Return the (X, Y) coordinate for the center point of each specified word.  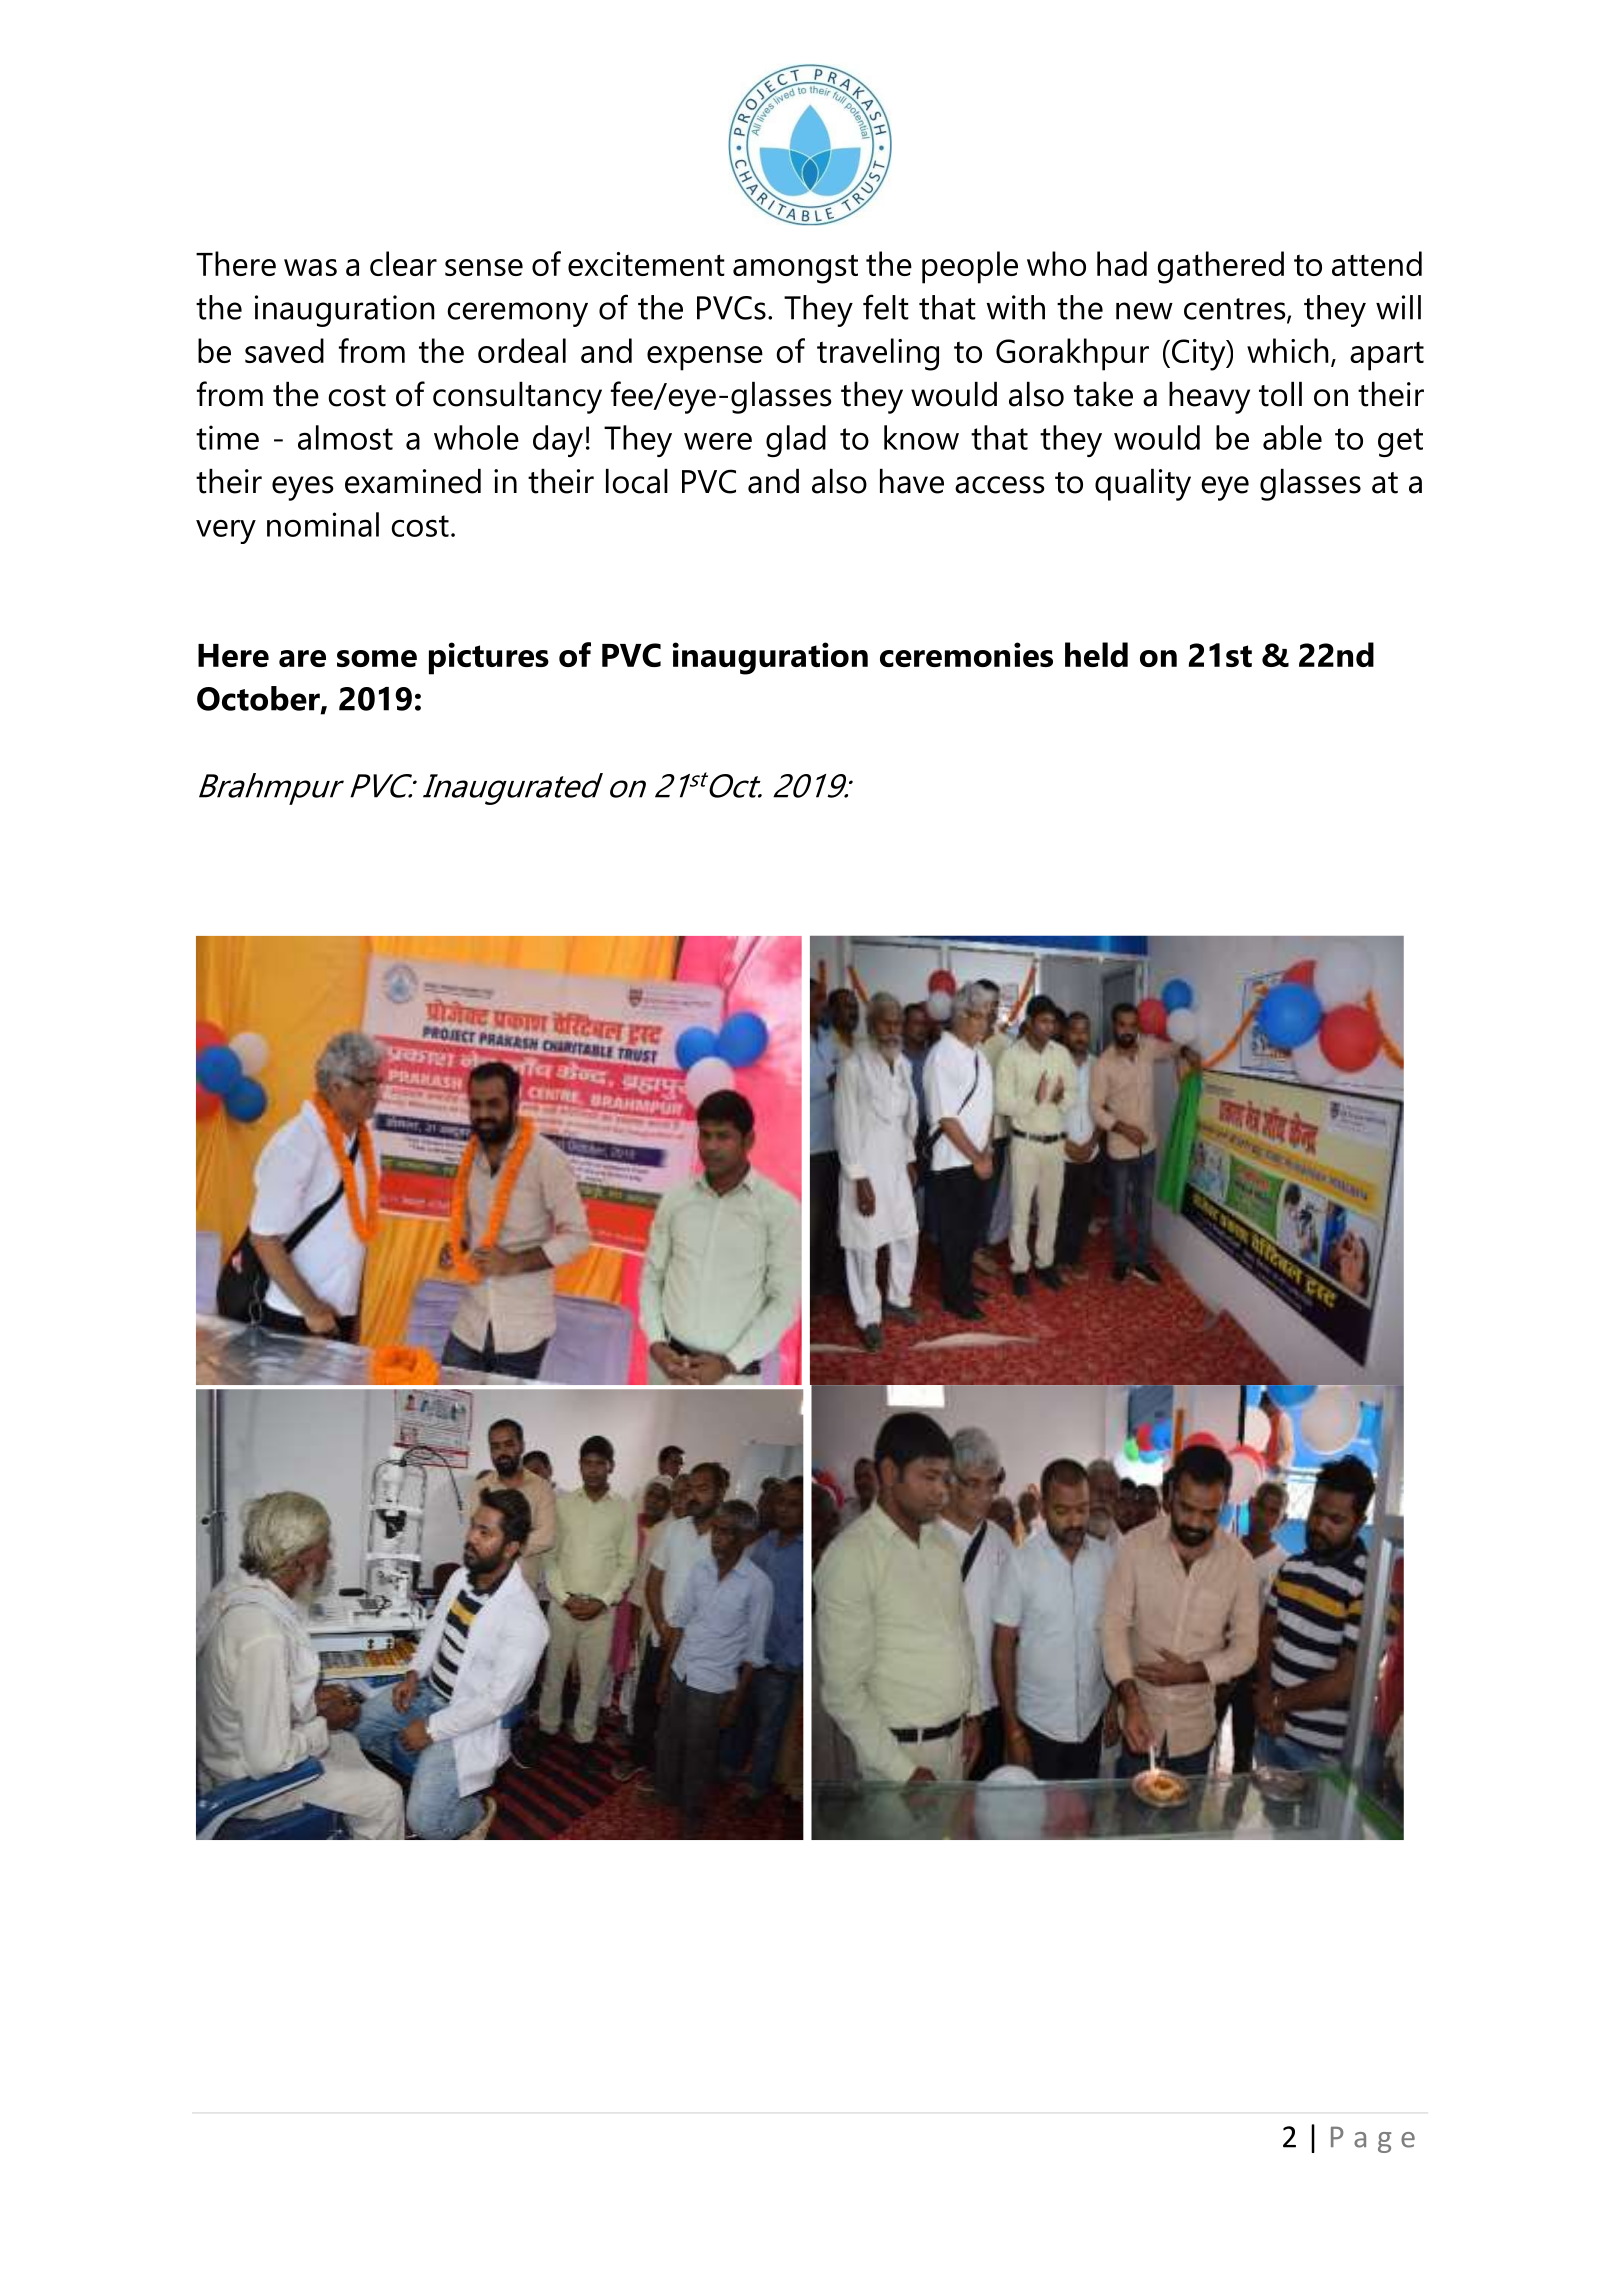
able (1292, 437)
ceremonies (966, 654)
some (377, 658)
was (310, 267)
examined (413, 481)
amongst (795, 269)
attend (1377, 263)
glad (796, 441)
